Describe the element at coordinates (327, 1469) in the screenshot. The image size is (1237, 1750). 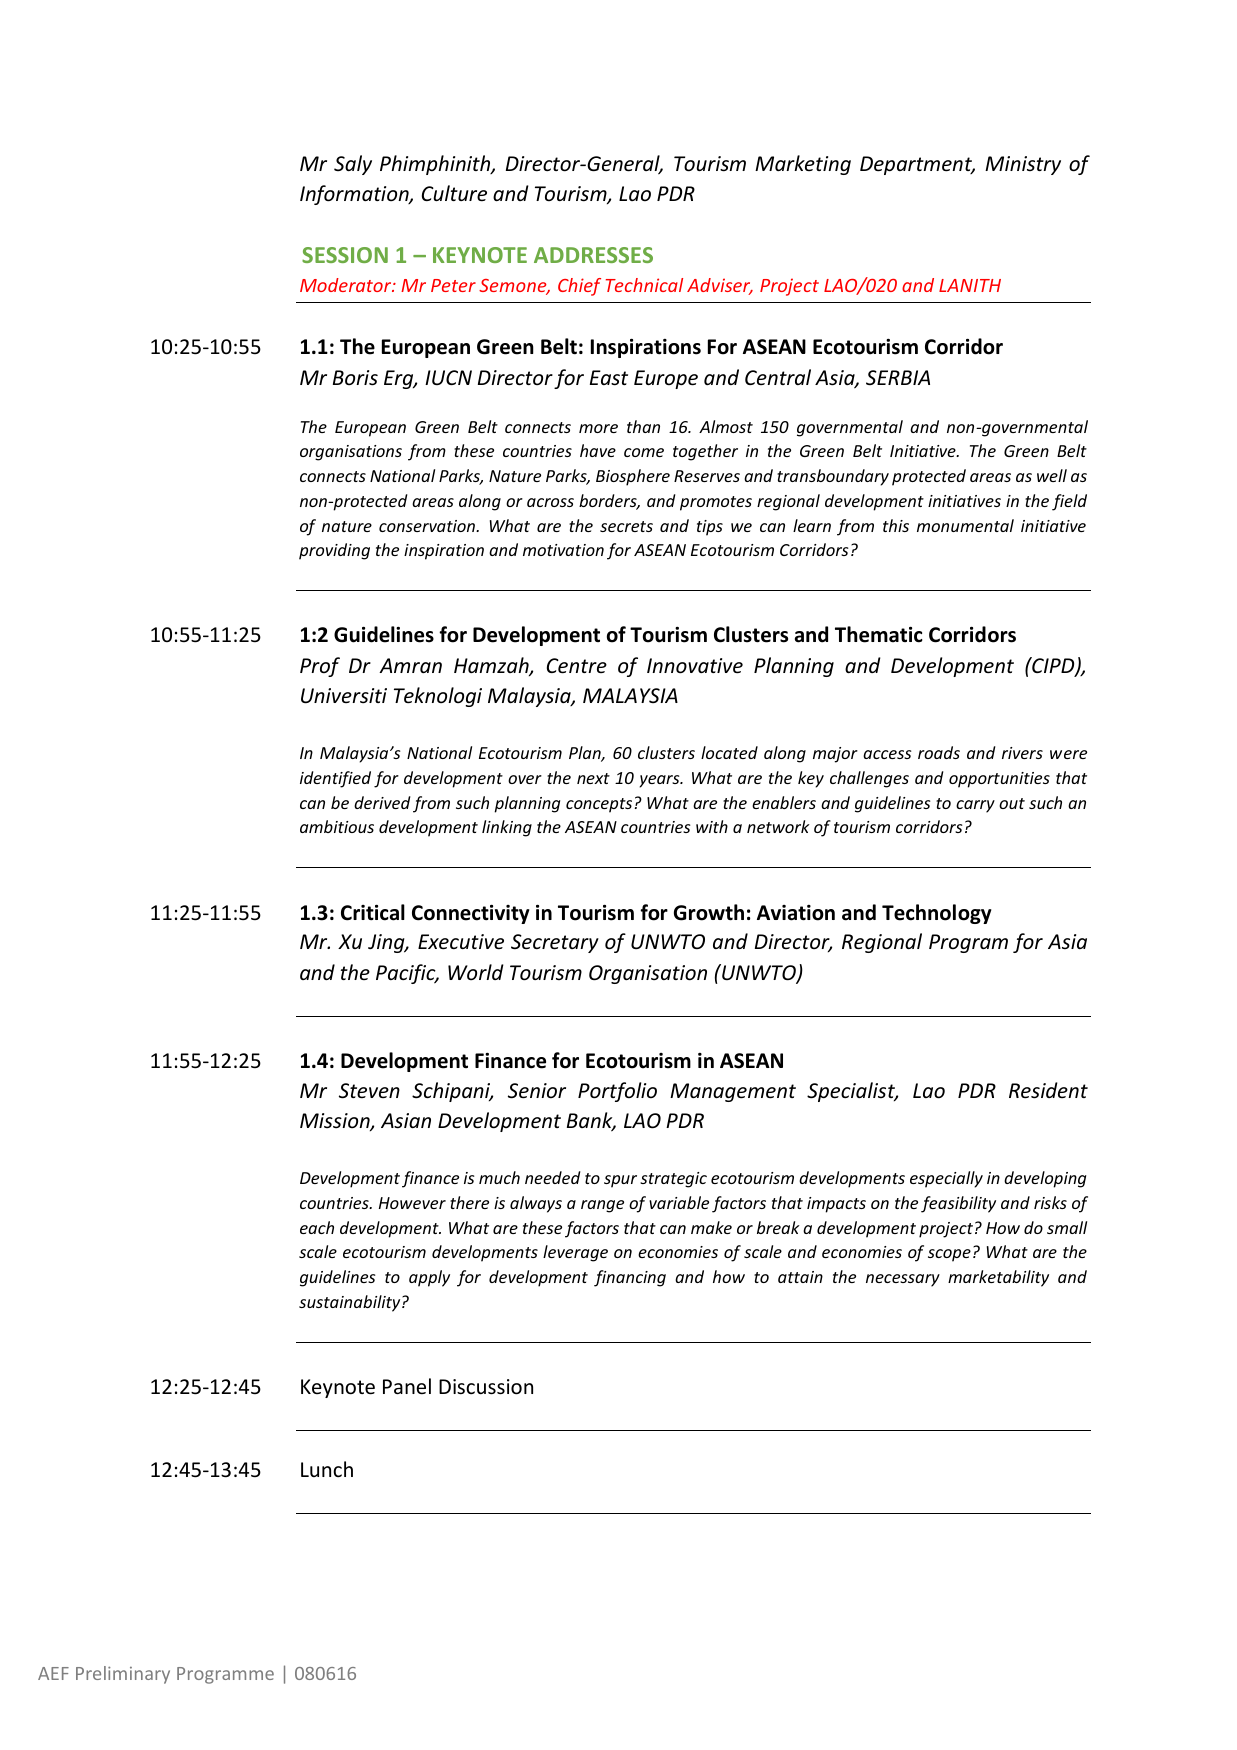
I see `Lunch` at that location.
